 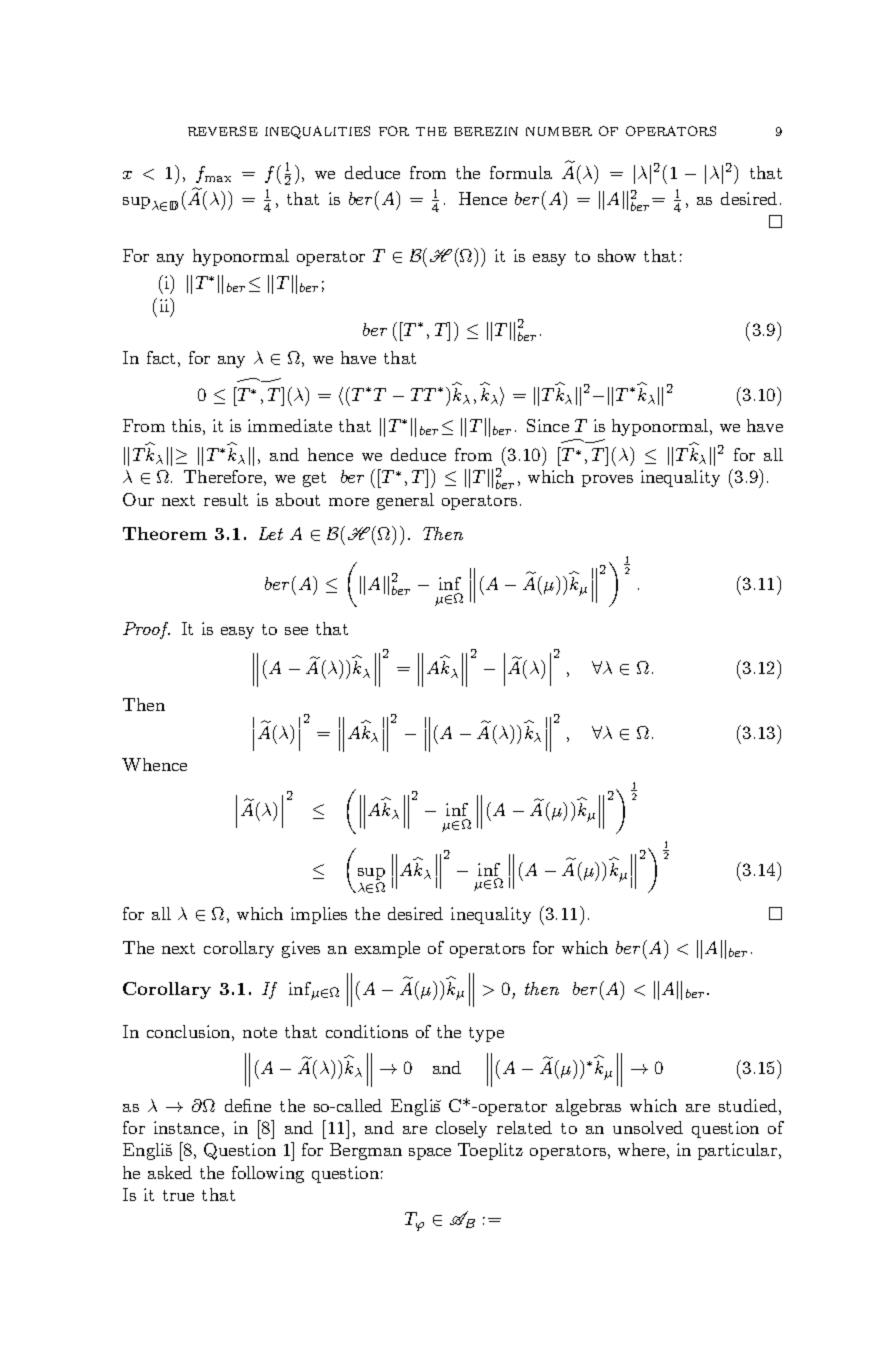 I want to click on REVERSE, so click(x=223, y=131).
